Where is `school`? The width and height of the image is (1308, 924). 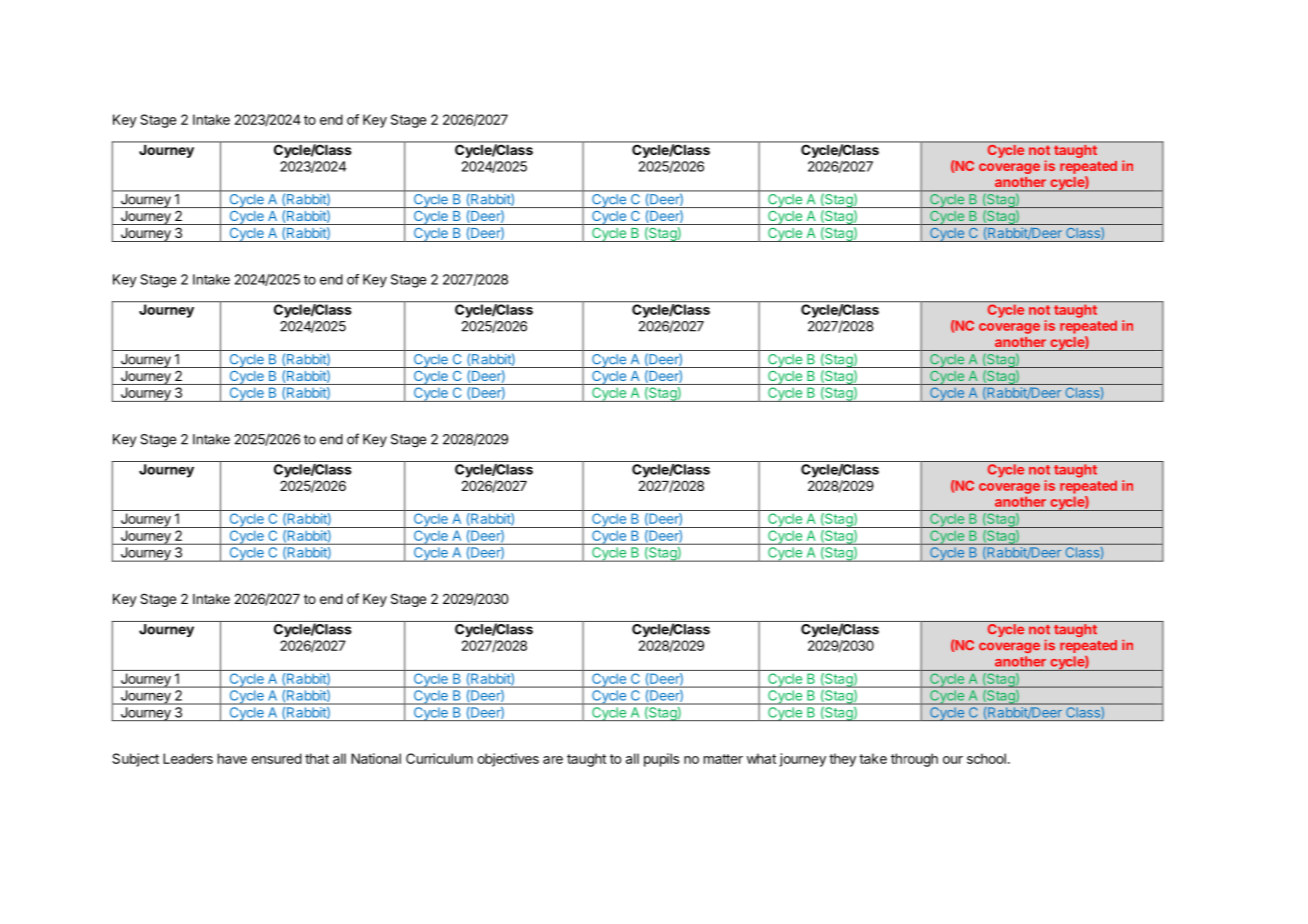 school is located at coordinates (986, 758).
